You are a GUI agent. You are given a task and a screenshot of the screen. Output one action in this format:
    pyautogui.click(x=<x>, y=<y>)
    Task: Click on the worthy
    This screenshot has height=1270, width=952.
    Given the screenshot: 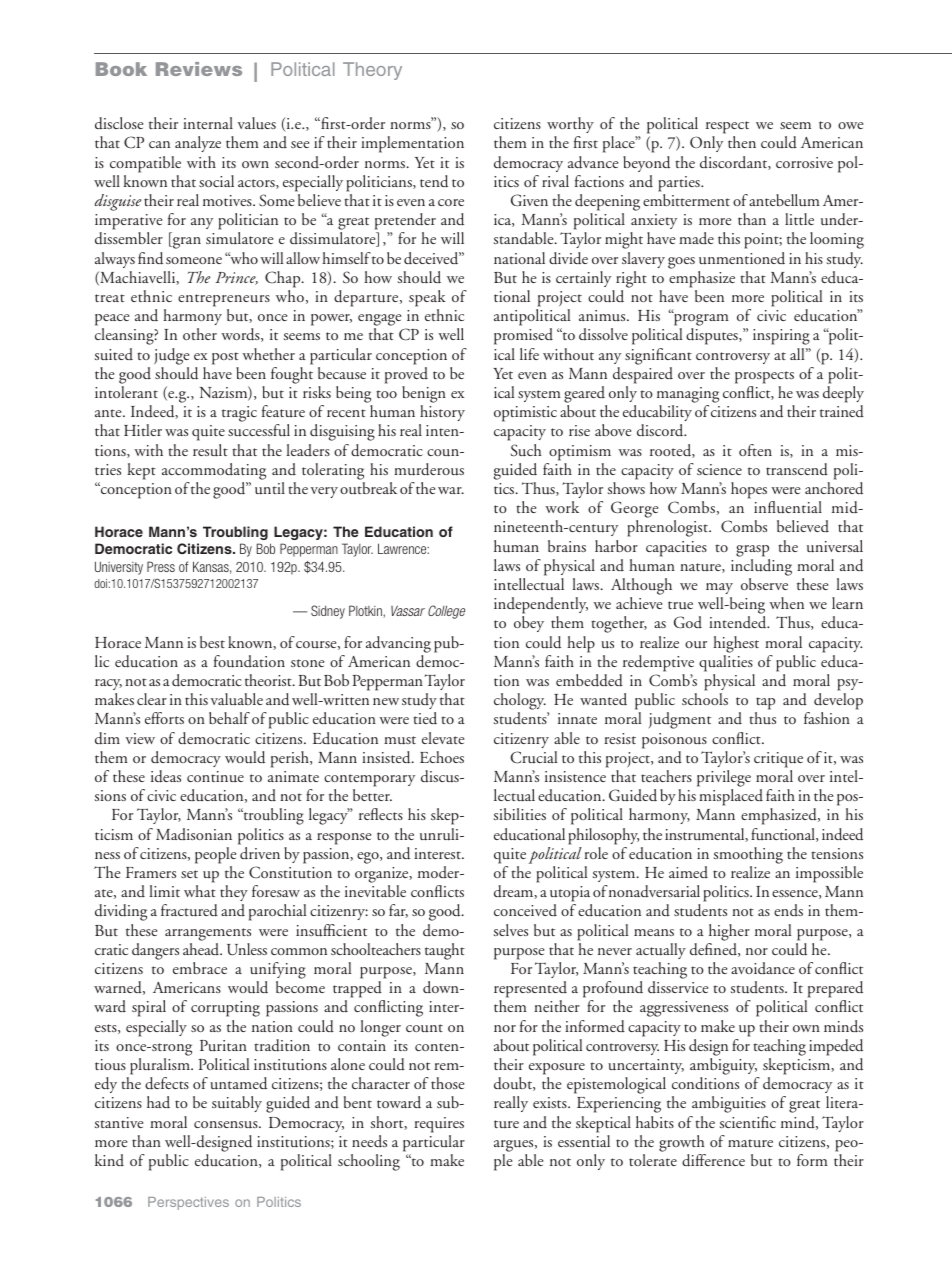 What is the action you would take?
    pyautogui.click(x=570, y=125)
